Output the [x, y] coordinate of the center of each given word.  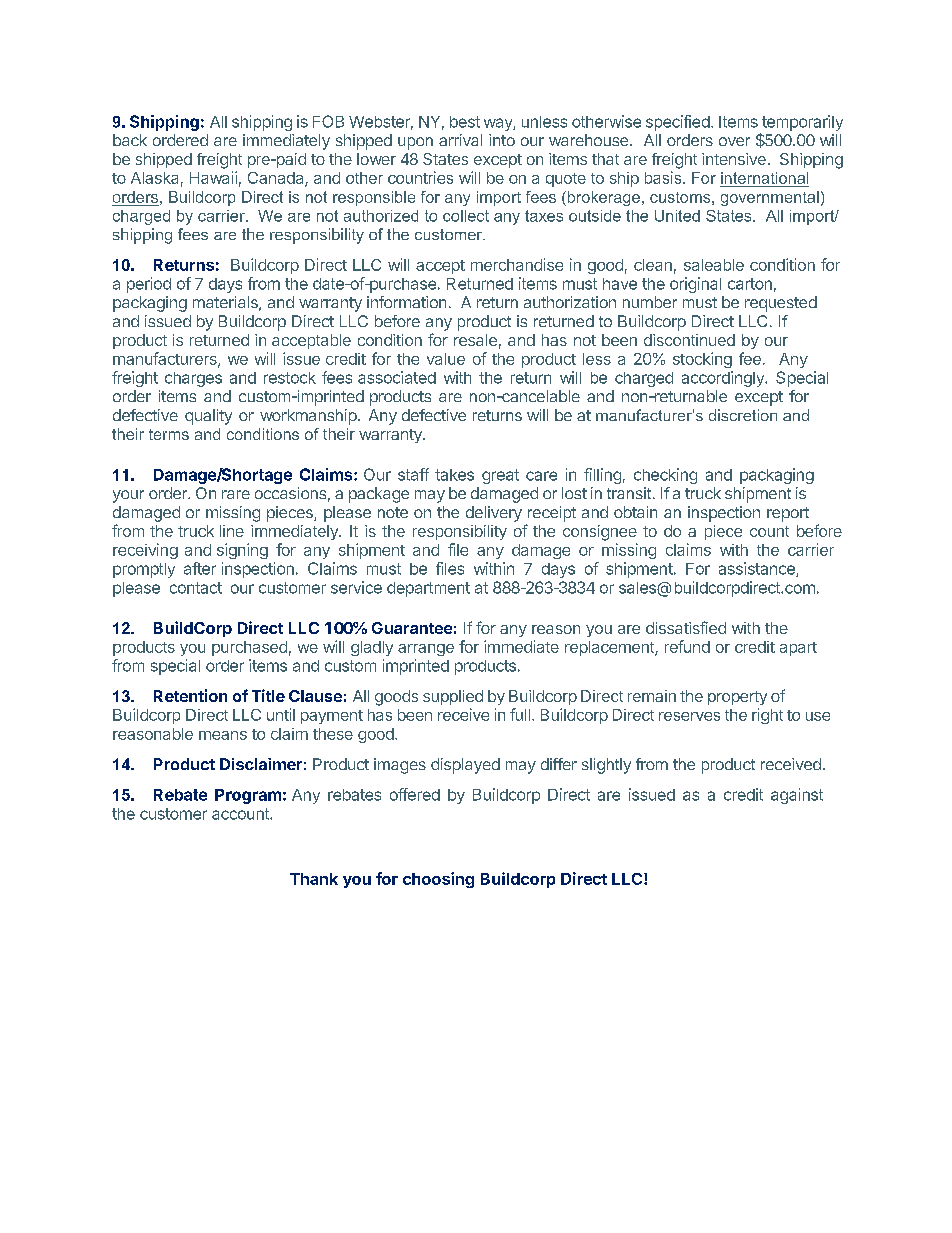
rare [236, 494]
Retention [190, 695]
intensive [734, 159]
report [788, 514]
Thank [314, 879]
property [737, 698]
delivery [494, 514]
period [149, 285]
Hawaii [213, 177]
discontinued [689, 340]
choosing [438, 880]
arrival [460, 140]
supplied [453, 697]
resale [475, 340]
